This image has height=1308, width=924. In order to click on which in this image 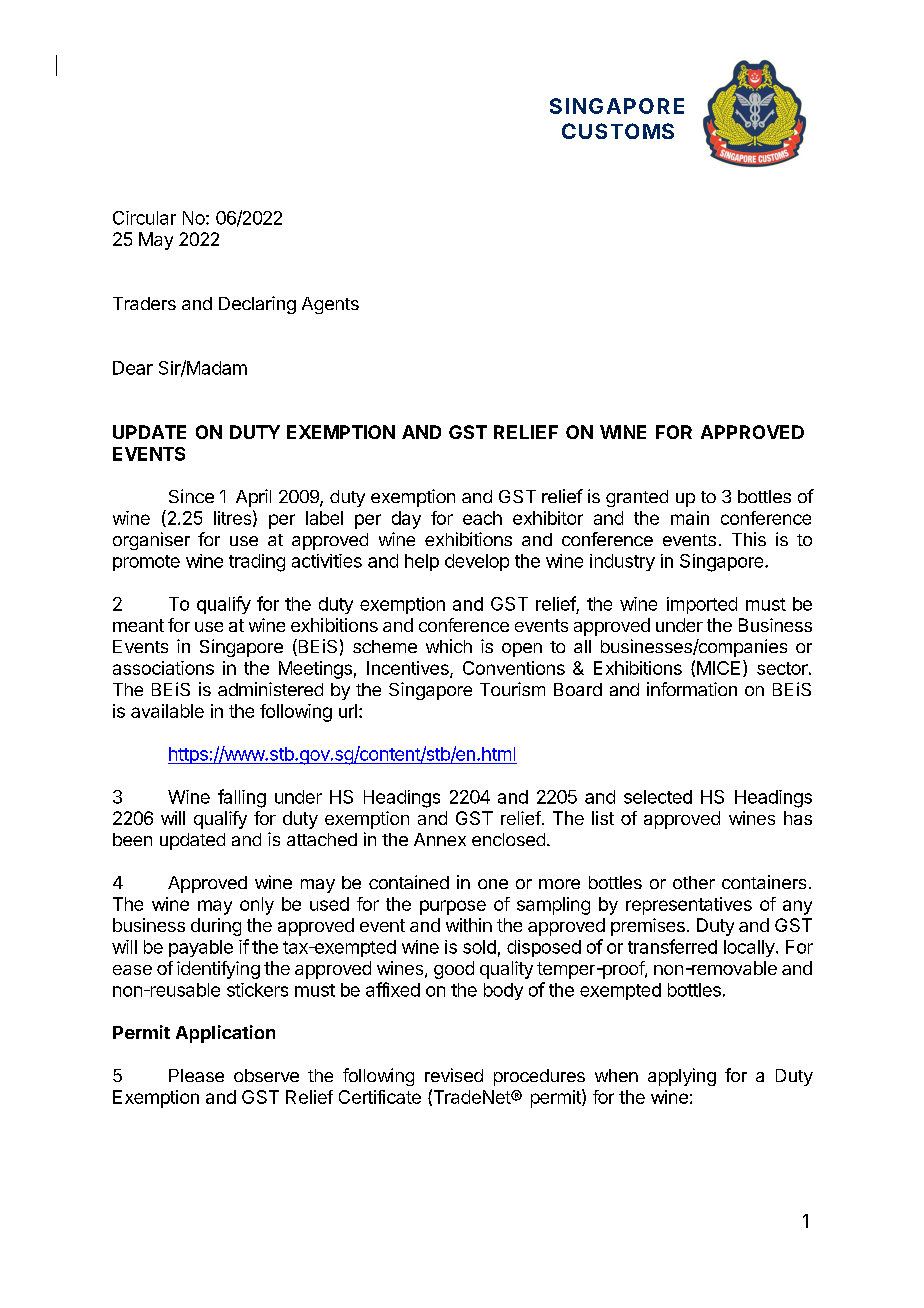, I will do `click(449, 646)`.
